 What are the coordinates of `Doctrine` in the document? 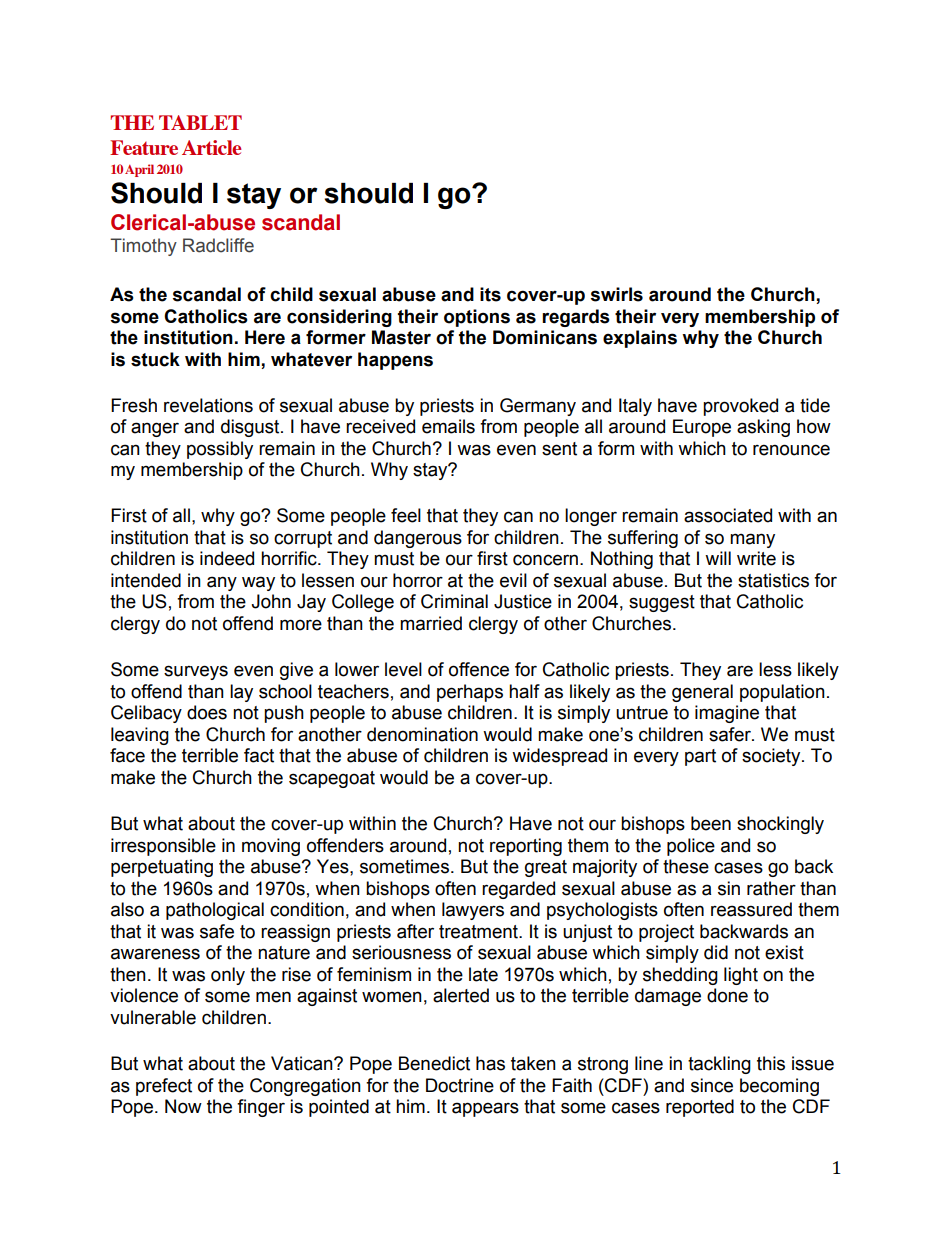 It's located at (460, 1085).
